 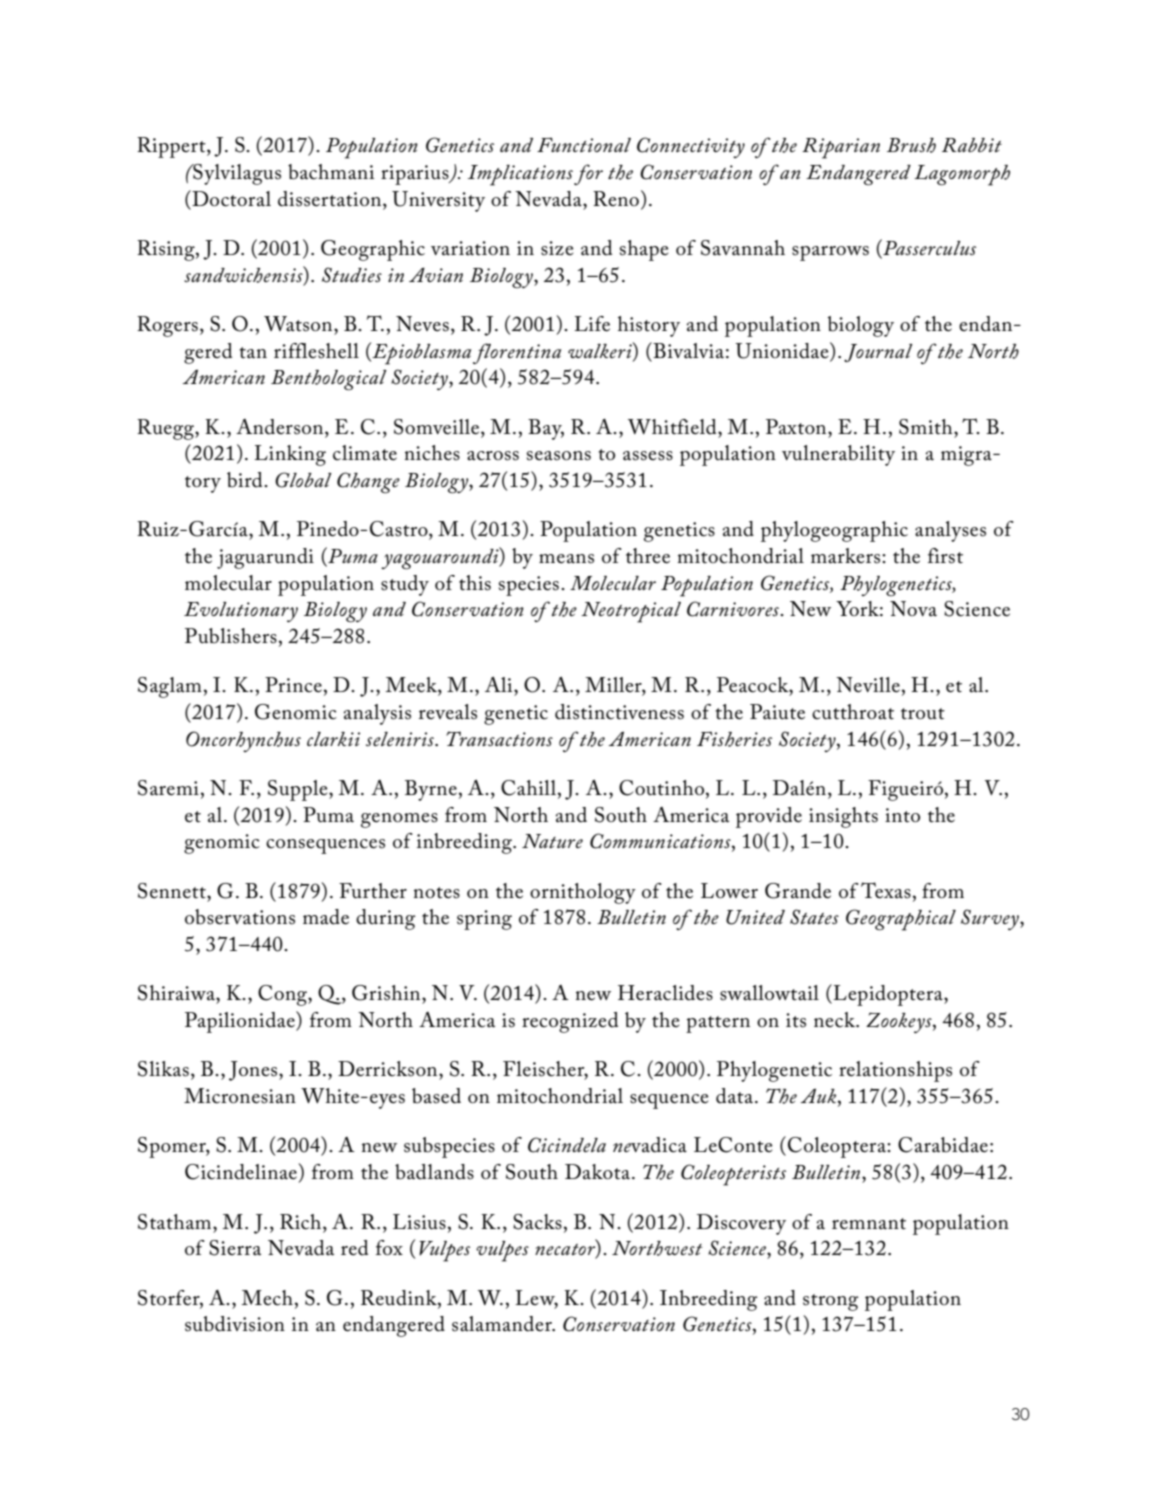 What do you see at coordinates (240, 917) in the page?
I see `observations` at bounding box center [240, 917].
